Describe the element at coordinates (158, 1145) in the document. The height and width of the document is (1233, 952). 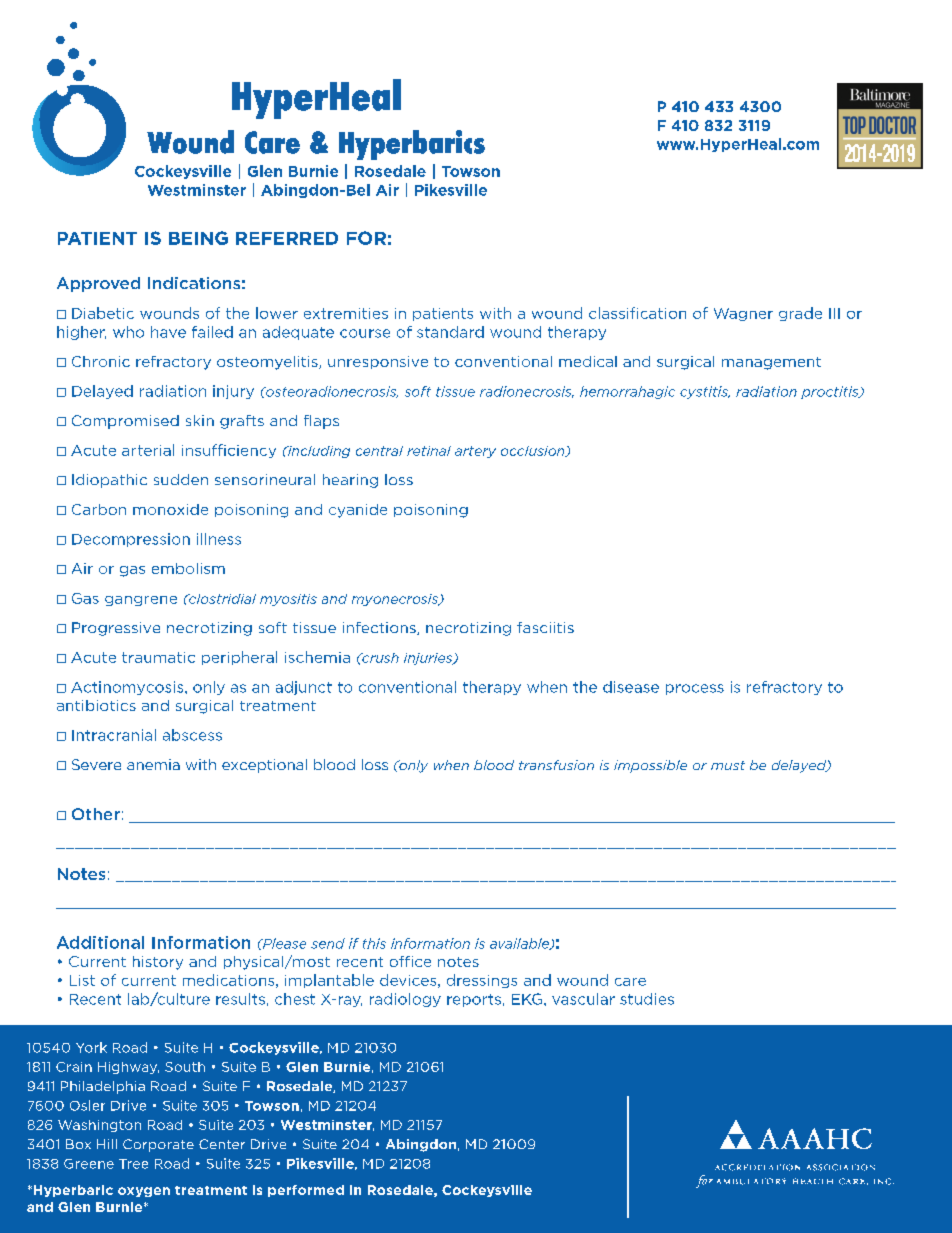
I see `Corporate` at that location.
